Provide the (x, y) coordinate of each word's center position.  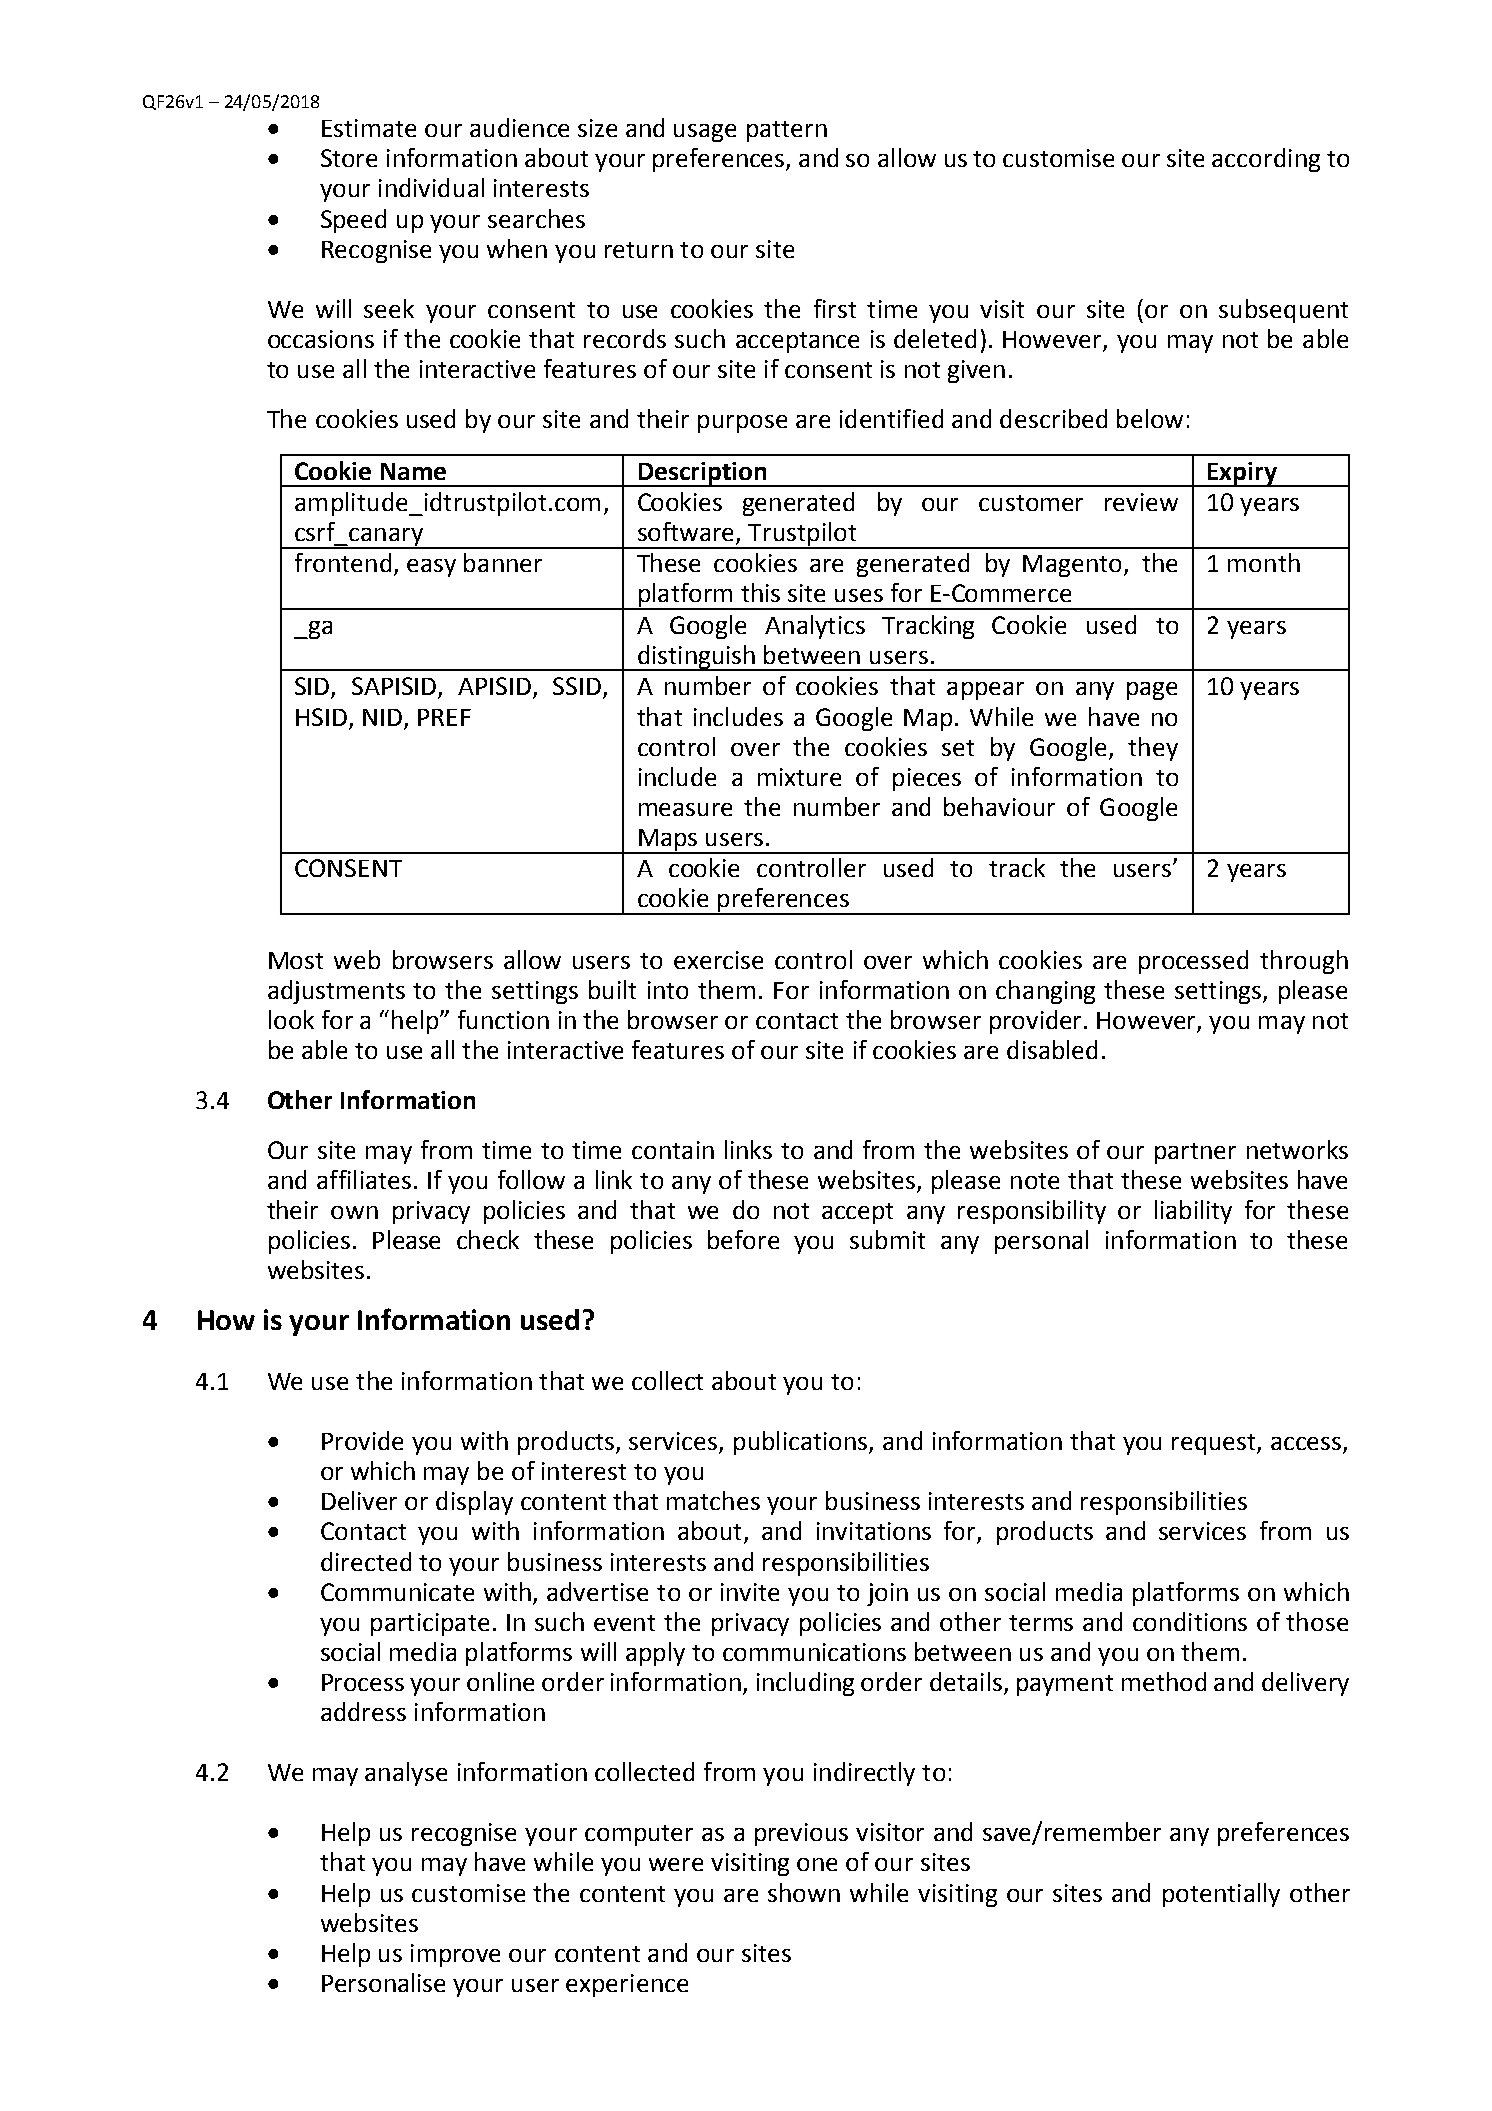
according (1266, 160)
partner (1195, 1153)
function (503, 1019)
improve (455, 1955)
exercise (718, 960)
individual (431, 187)
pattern (787, 131)
